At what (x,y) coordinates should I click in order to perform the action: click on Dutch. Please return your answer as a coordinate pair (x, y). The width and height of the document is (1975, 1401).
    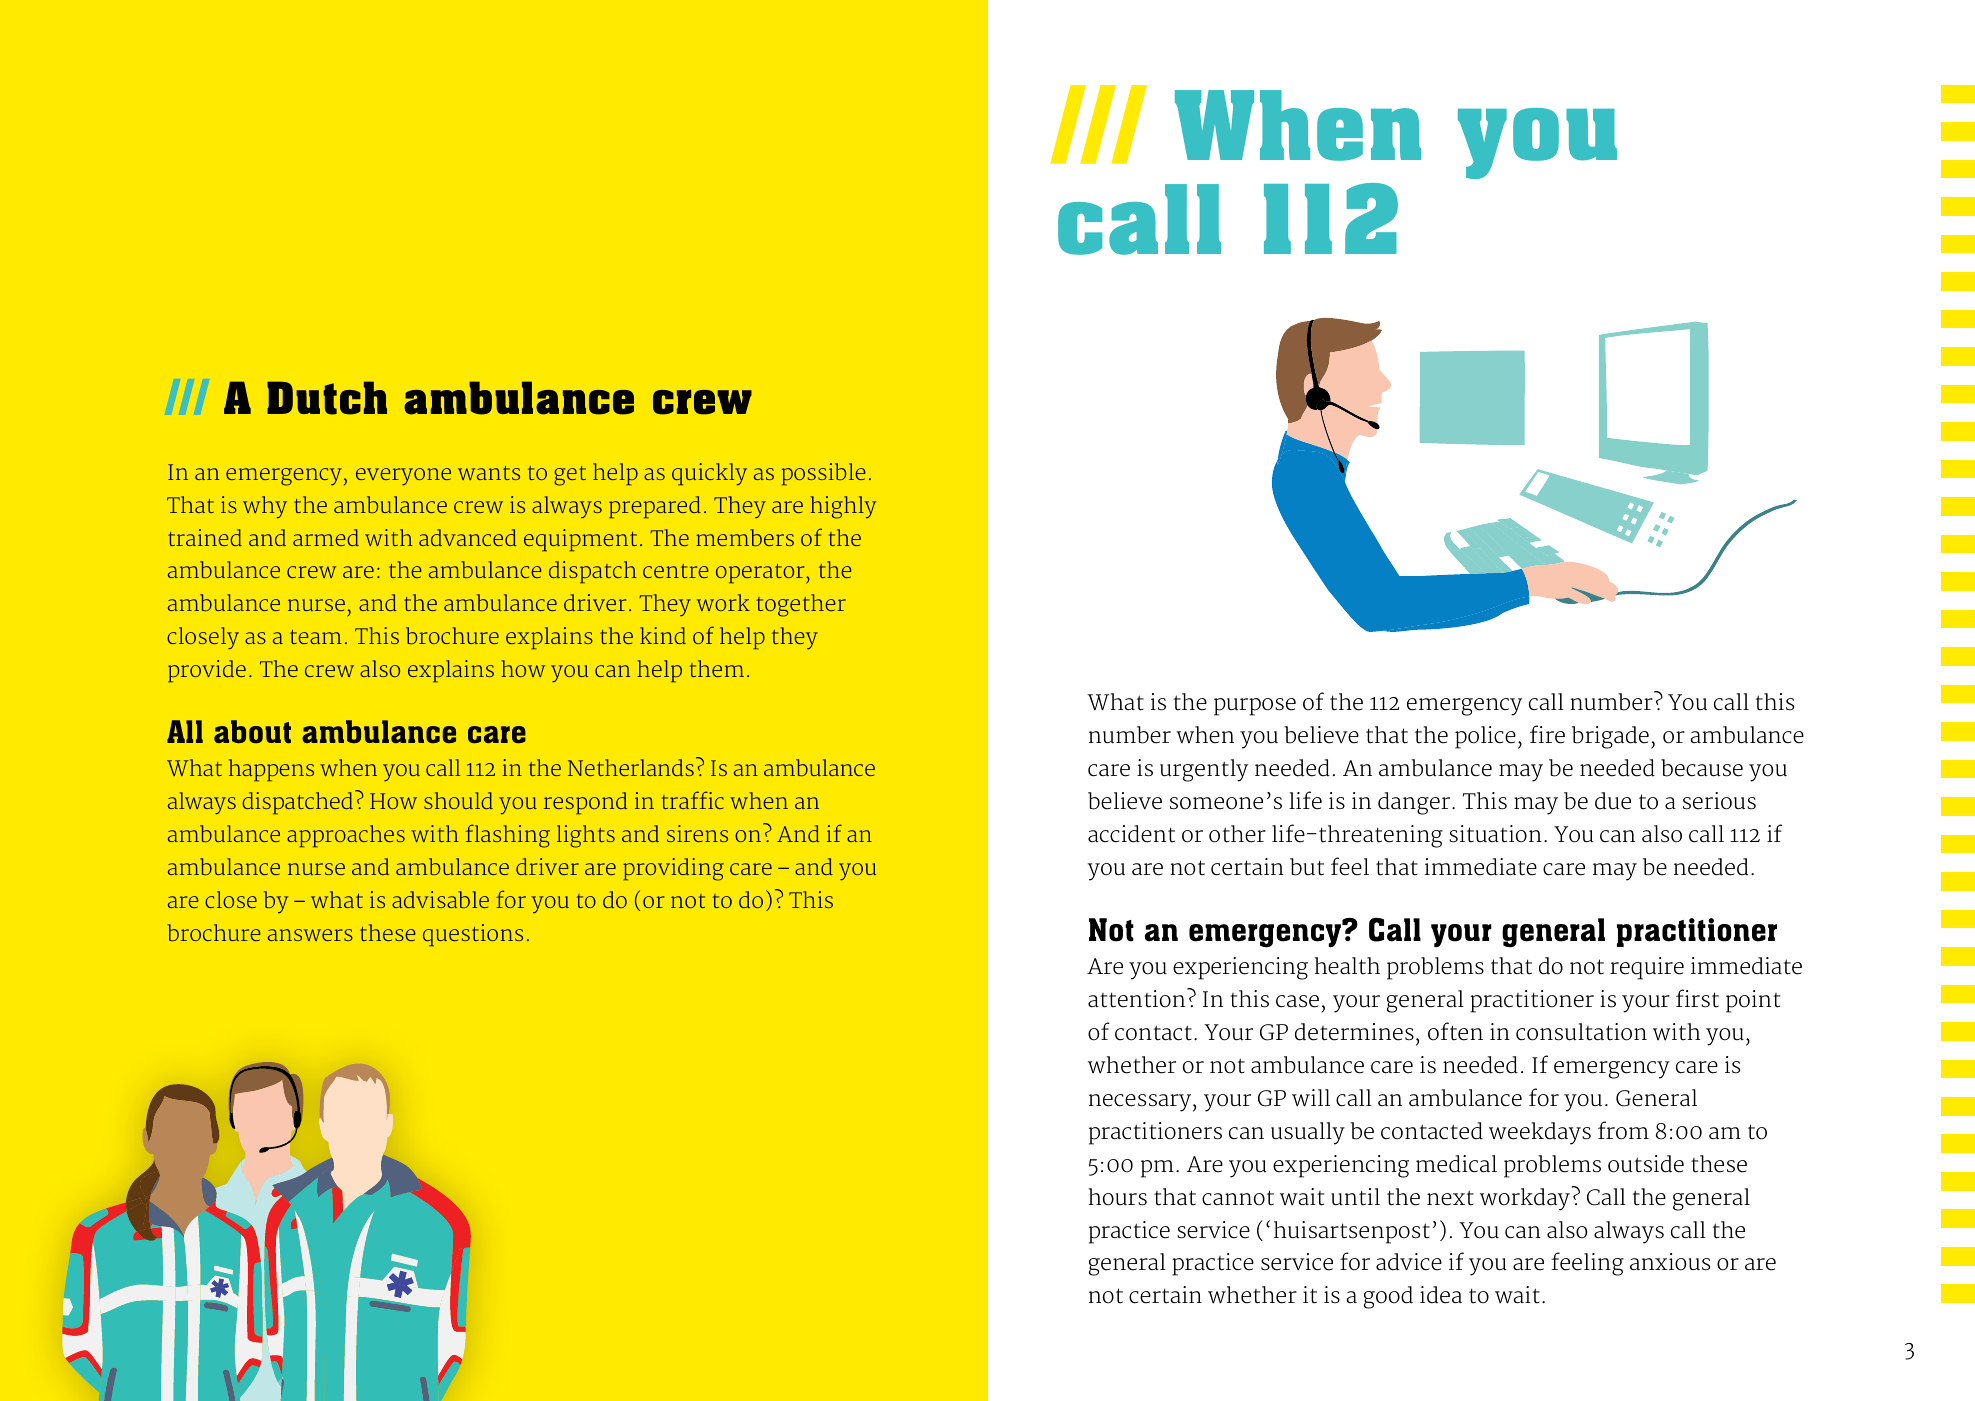
    Looking at the image, I should click on (327, 398).
